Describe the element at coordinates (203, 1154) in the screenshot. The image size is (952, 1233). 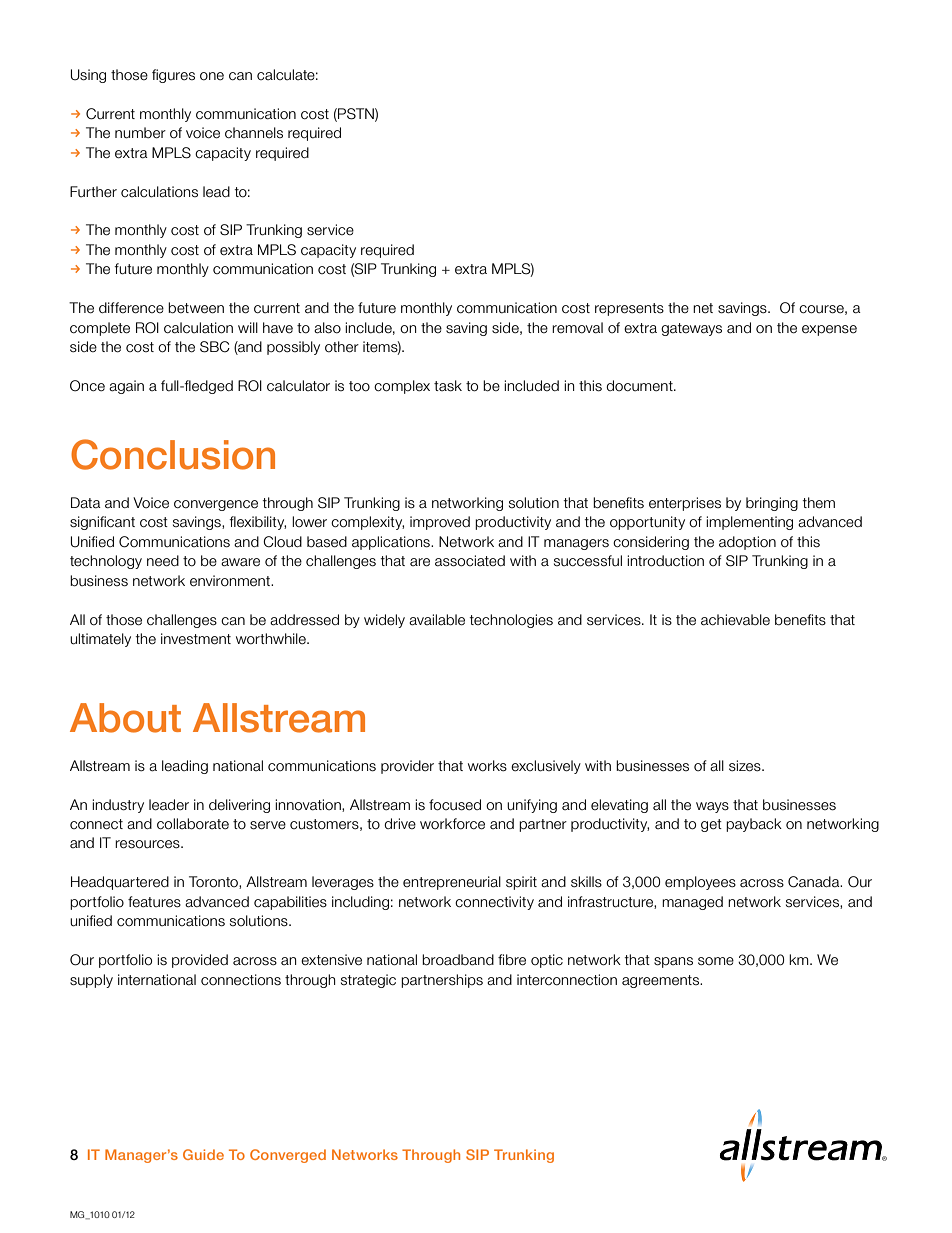
I see `Guide` at that location.
